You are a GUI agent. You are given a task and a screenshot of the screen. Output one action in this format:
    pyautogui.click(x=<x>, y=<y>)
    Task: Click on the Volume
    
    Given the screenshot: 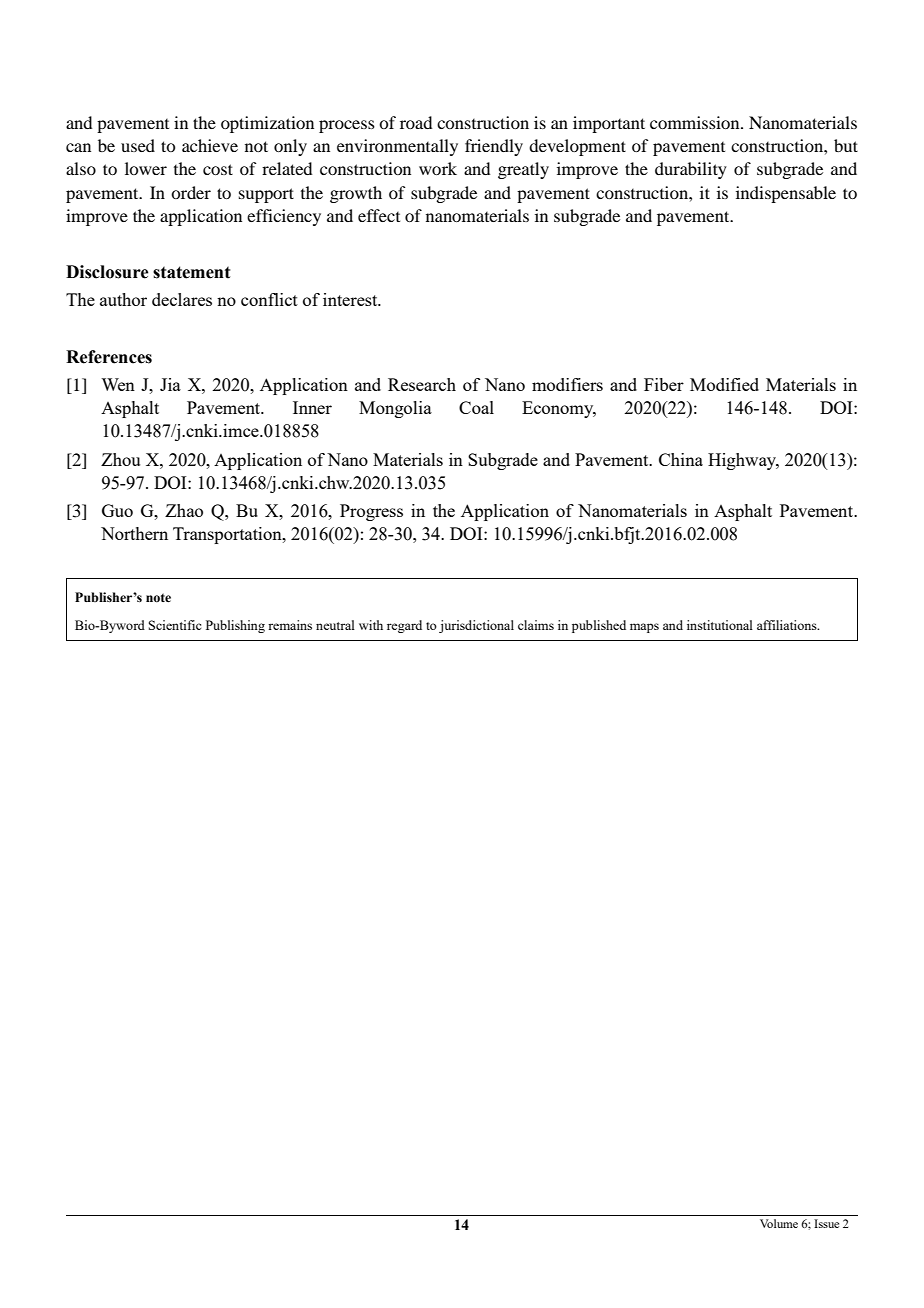 What is the action you would take?
    pyautogui.click(x=779, y=1223)
